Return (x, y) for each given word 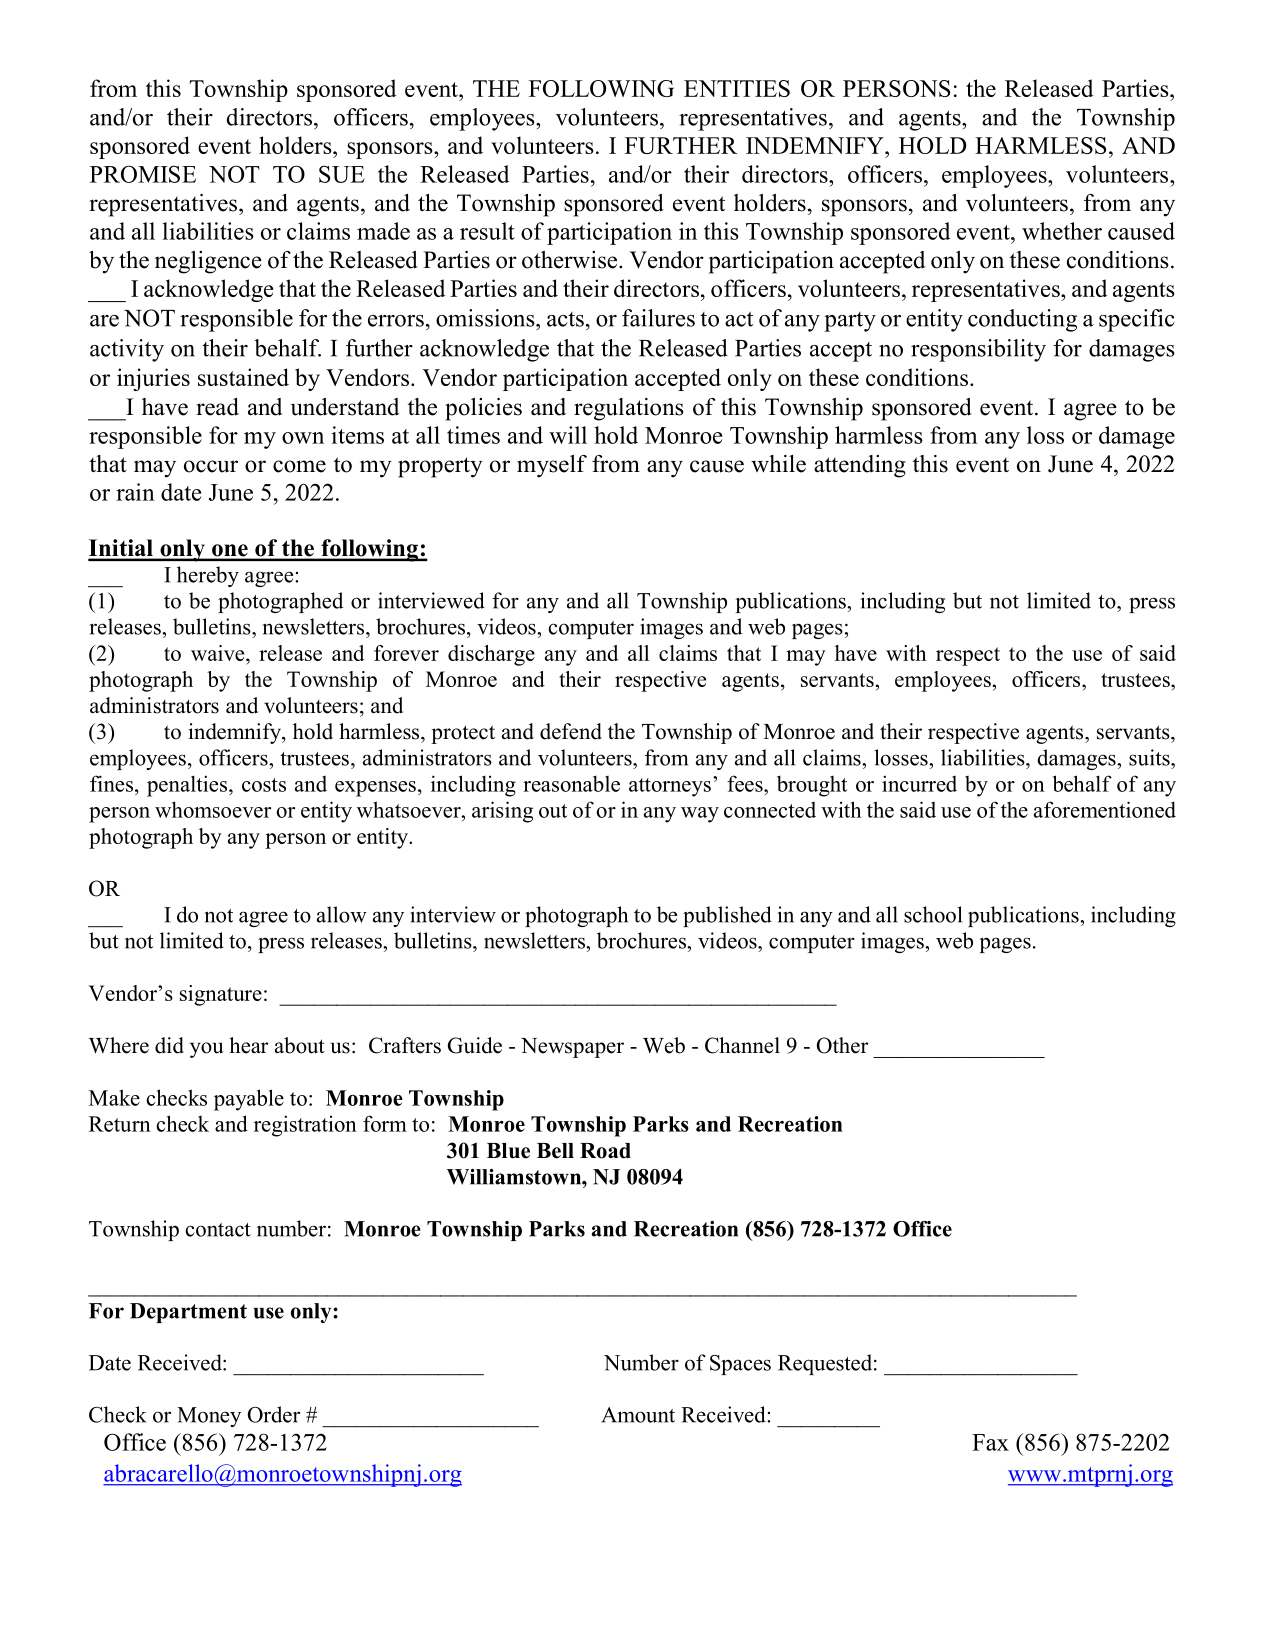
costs (264, 785)
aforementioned (1105, 809)
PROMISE (143, 174)
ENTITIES (737, 88)
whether (1062, 231)
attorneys (670, 787)
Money (209, 1417)
